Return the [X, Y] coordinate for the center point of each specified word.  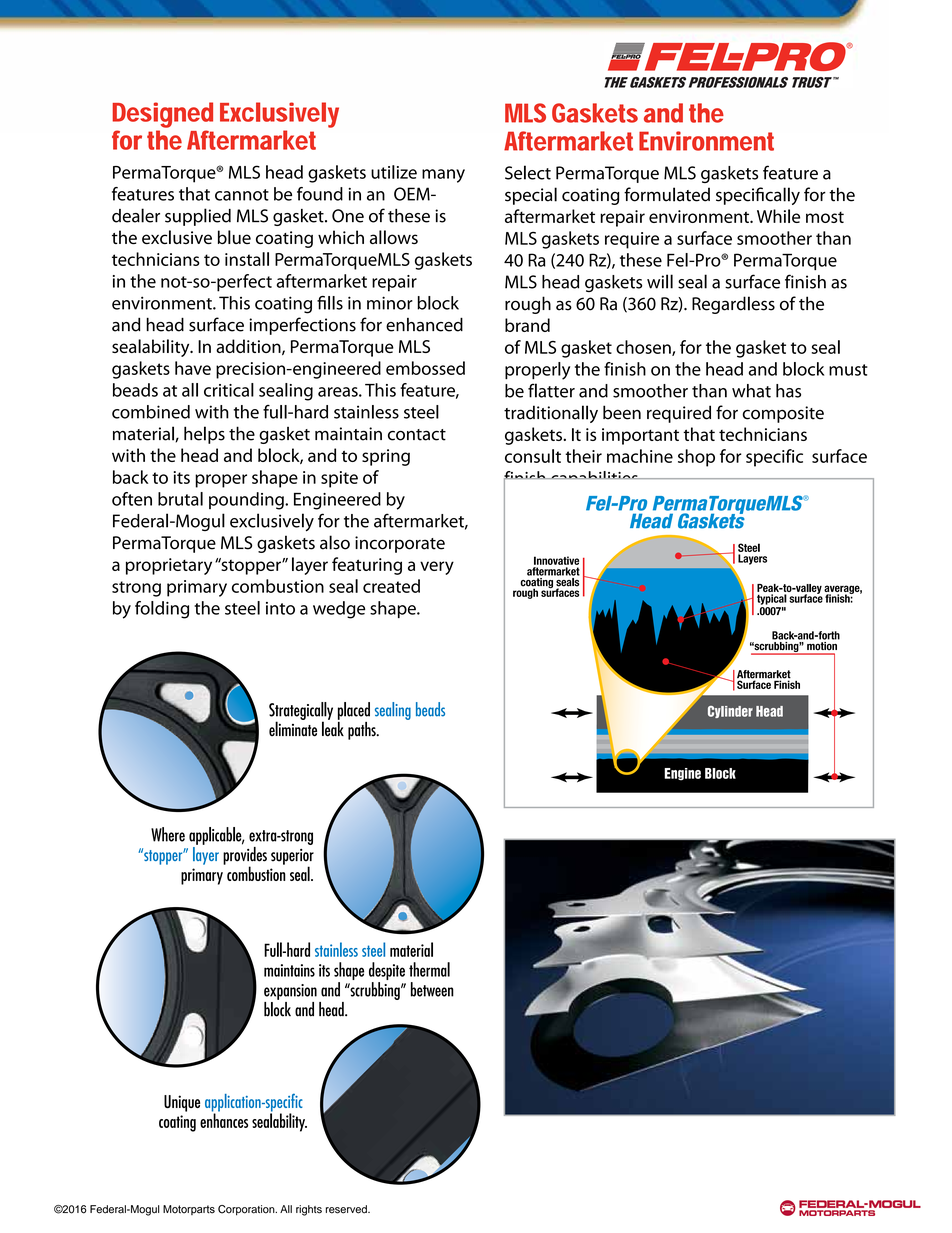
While [778, 216]
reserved [347, 1209]
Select [528, 172]
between [432, 989]
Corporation [247, 1210]
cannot [242, 195]
